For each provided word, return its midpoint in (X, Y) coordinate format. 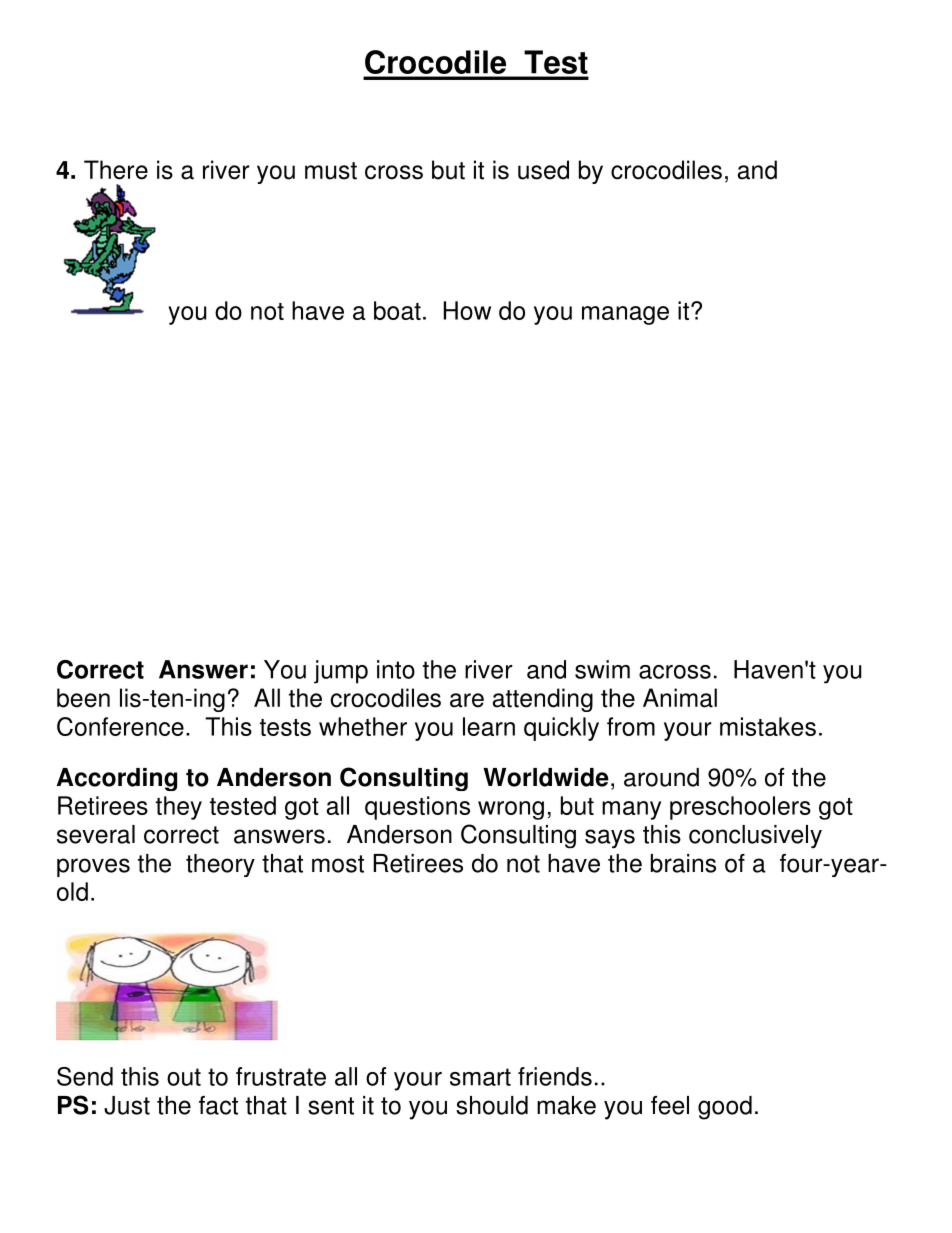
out (184, 1077)
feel (670, 1105)
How (467, 310)
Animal (680, 698)
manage (625, 315)
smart (480, 1077)
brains (683, 863)
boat (397, 310)
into (396, 669)
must (331, 171)
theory (220, 865)
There (116, 170)
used (543, 170)
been (83, 698)
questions (417, 808)
